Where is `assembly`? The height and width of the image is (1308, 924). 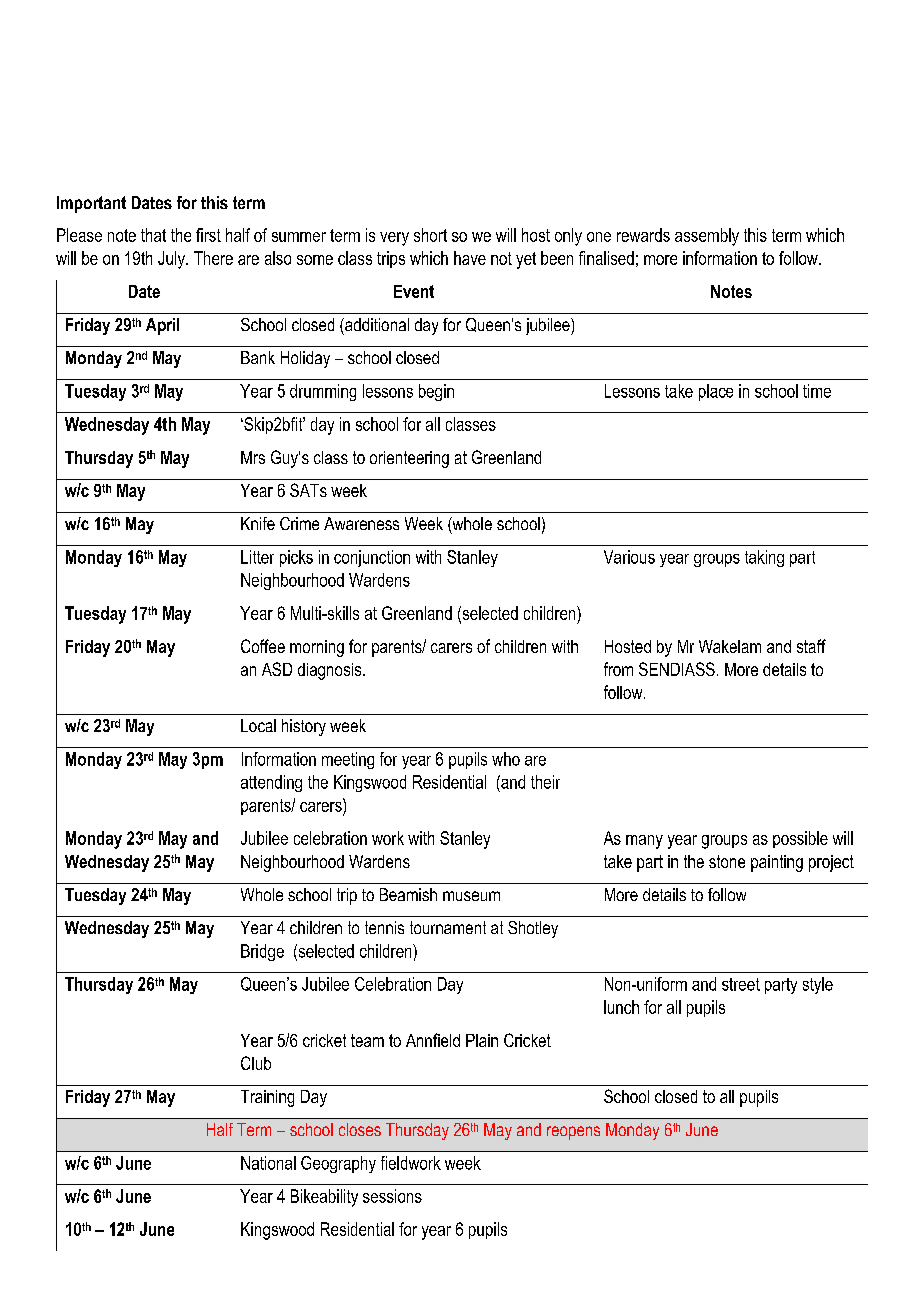
assembly is located at coordinates (707, 237).
